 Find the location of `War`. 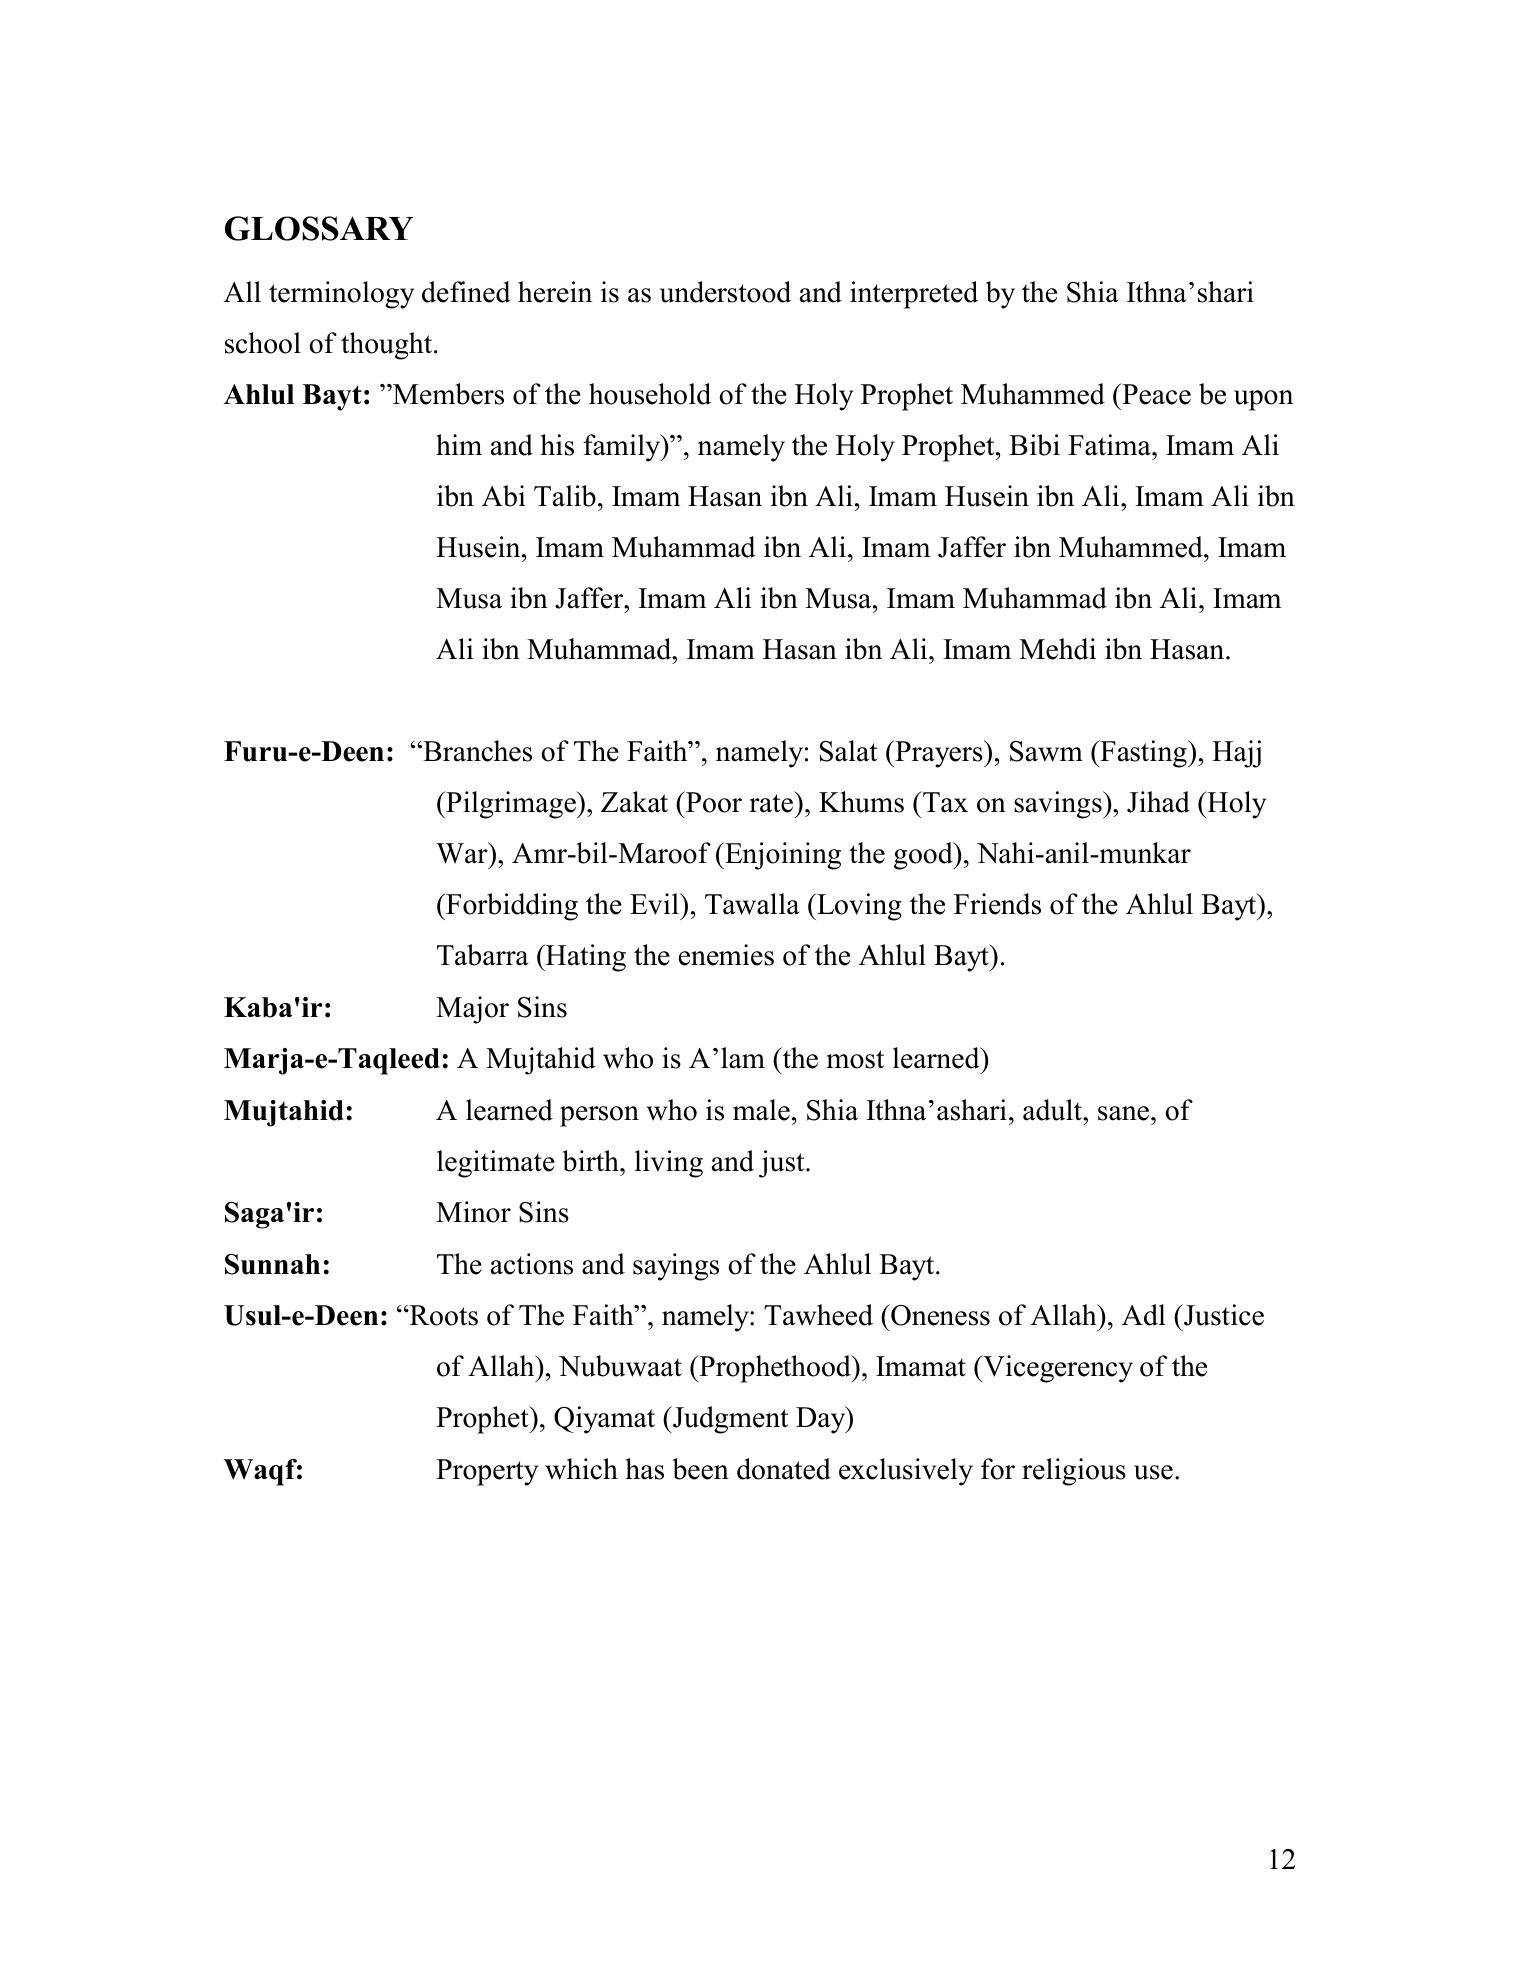

War is located at coordinates (463, 853).
